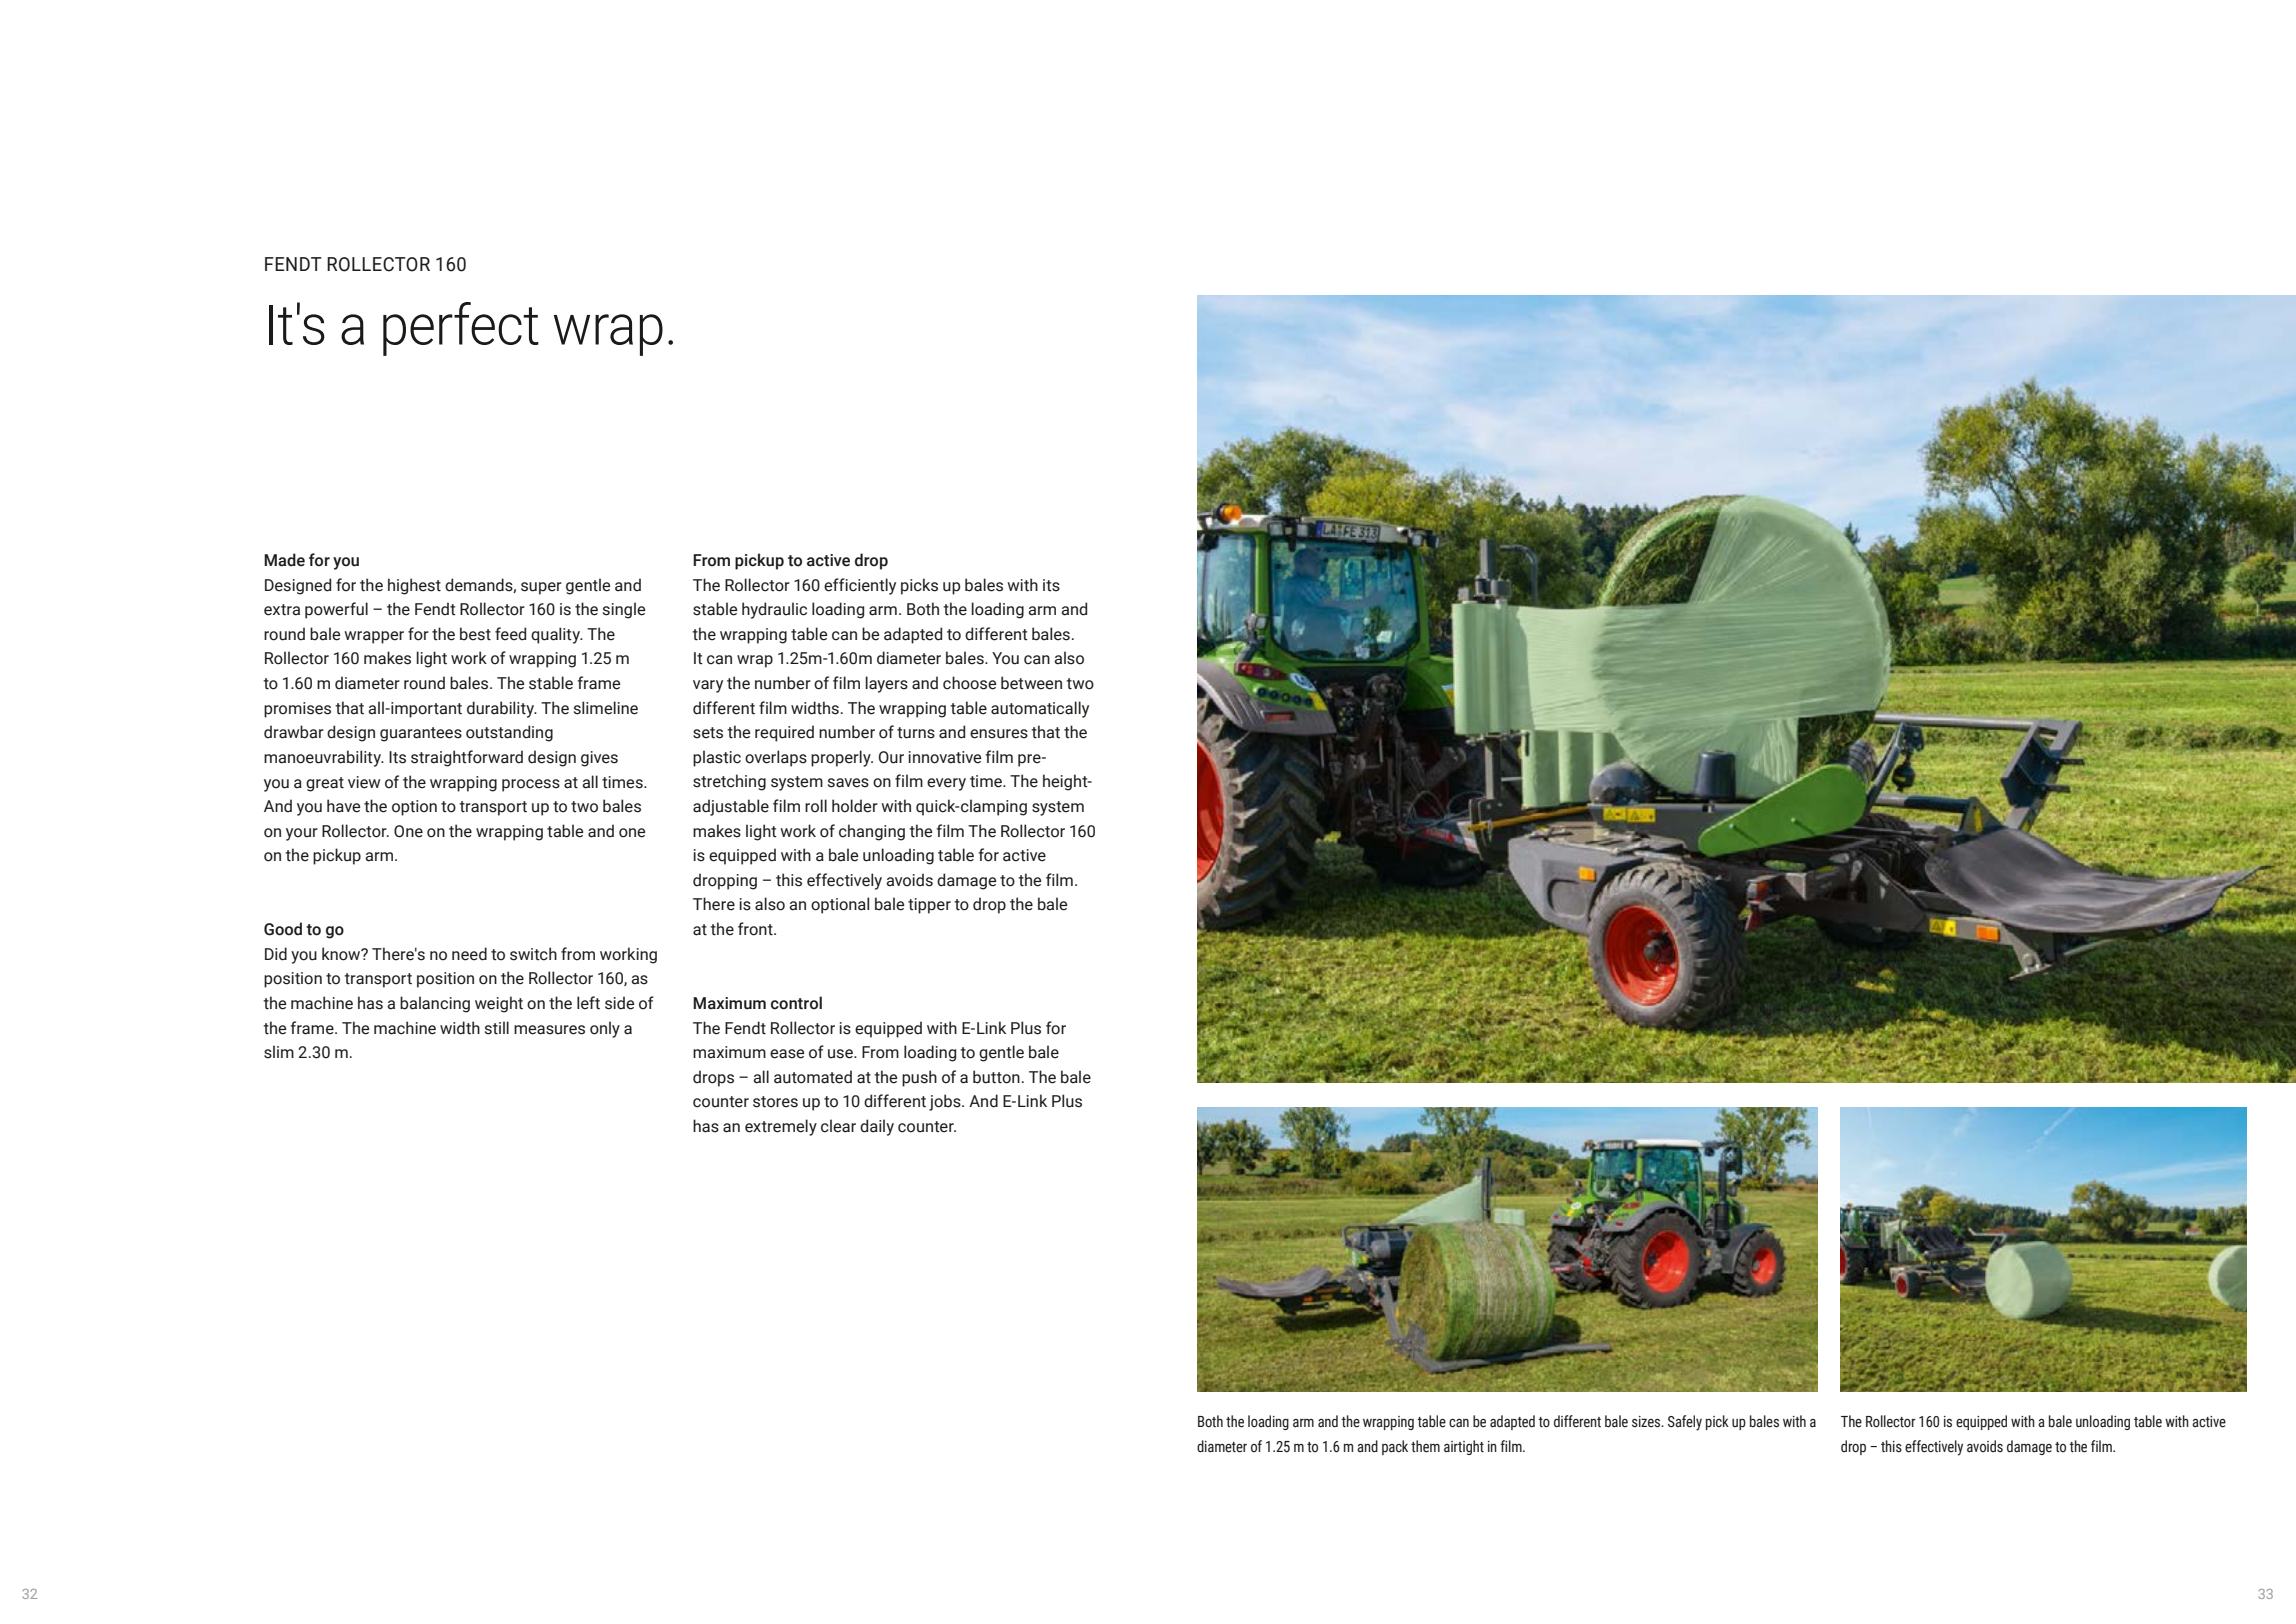 The width and height of the page is (2296, 1624). Describe the element at coordinates (946, 784) in the page. I see `every` at that location.
